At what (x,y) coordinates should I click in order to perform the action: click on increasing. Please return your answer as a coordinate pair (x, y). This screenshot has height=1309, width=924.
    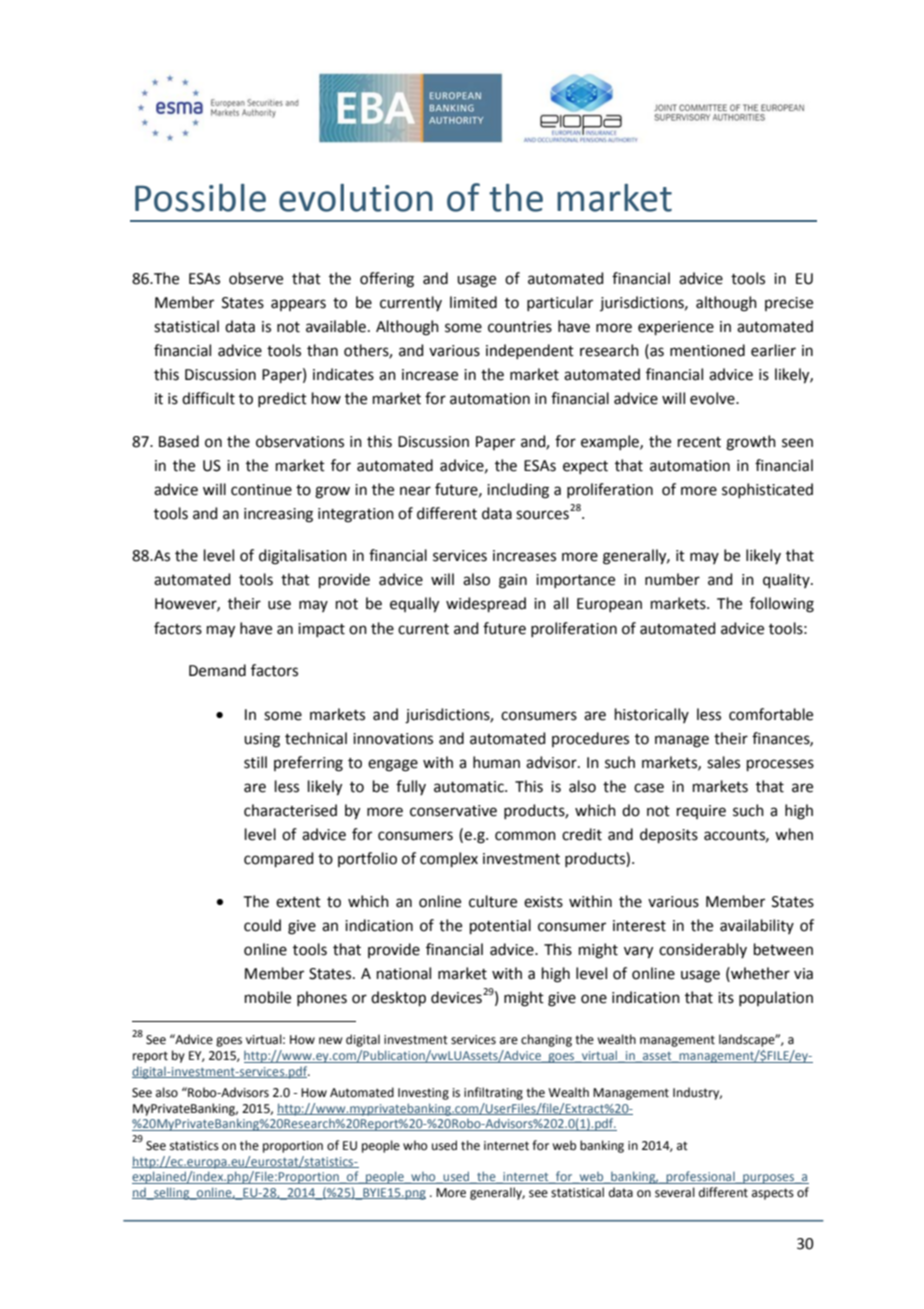
    Looking at the image, I should click on (278, 515).
